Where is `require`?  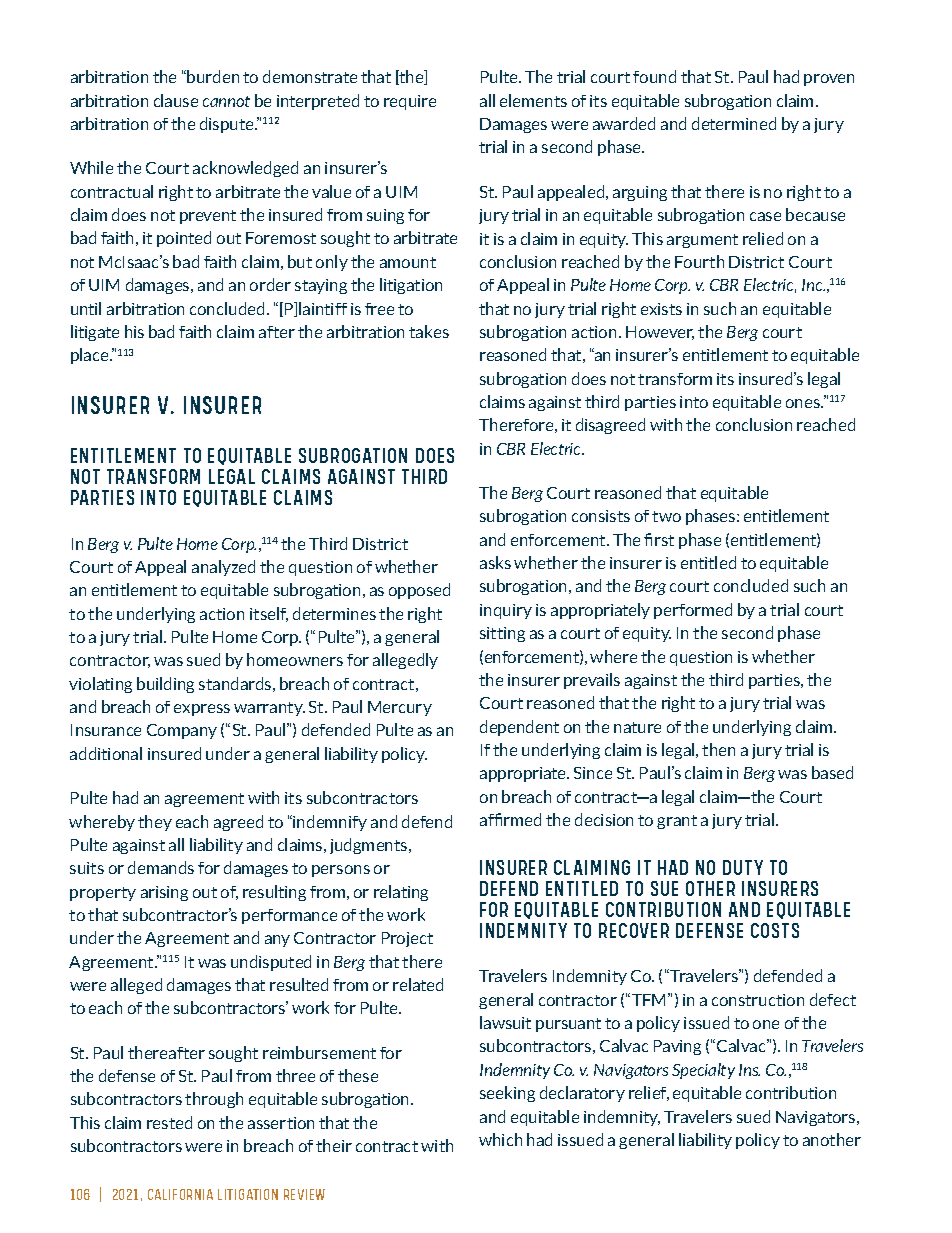 require is located at coordinates (410, 102).
